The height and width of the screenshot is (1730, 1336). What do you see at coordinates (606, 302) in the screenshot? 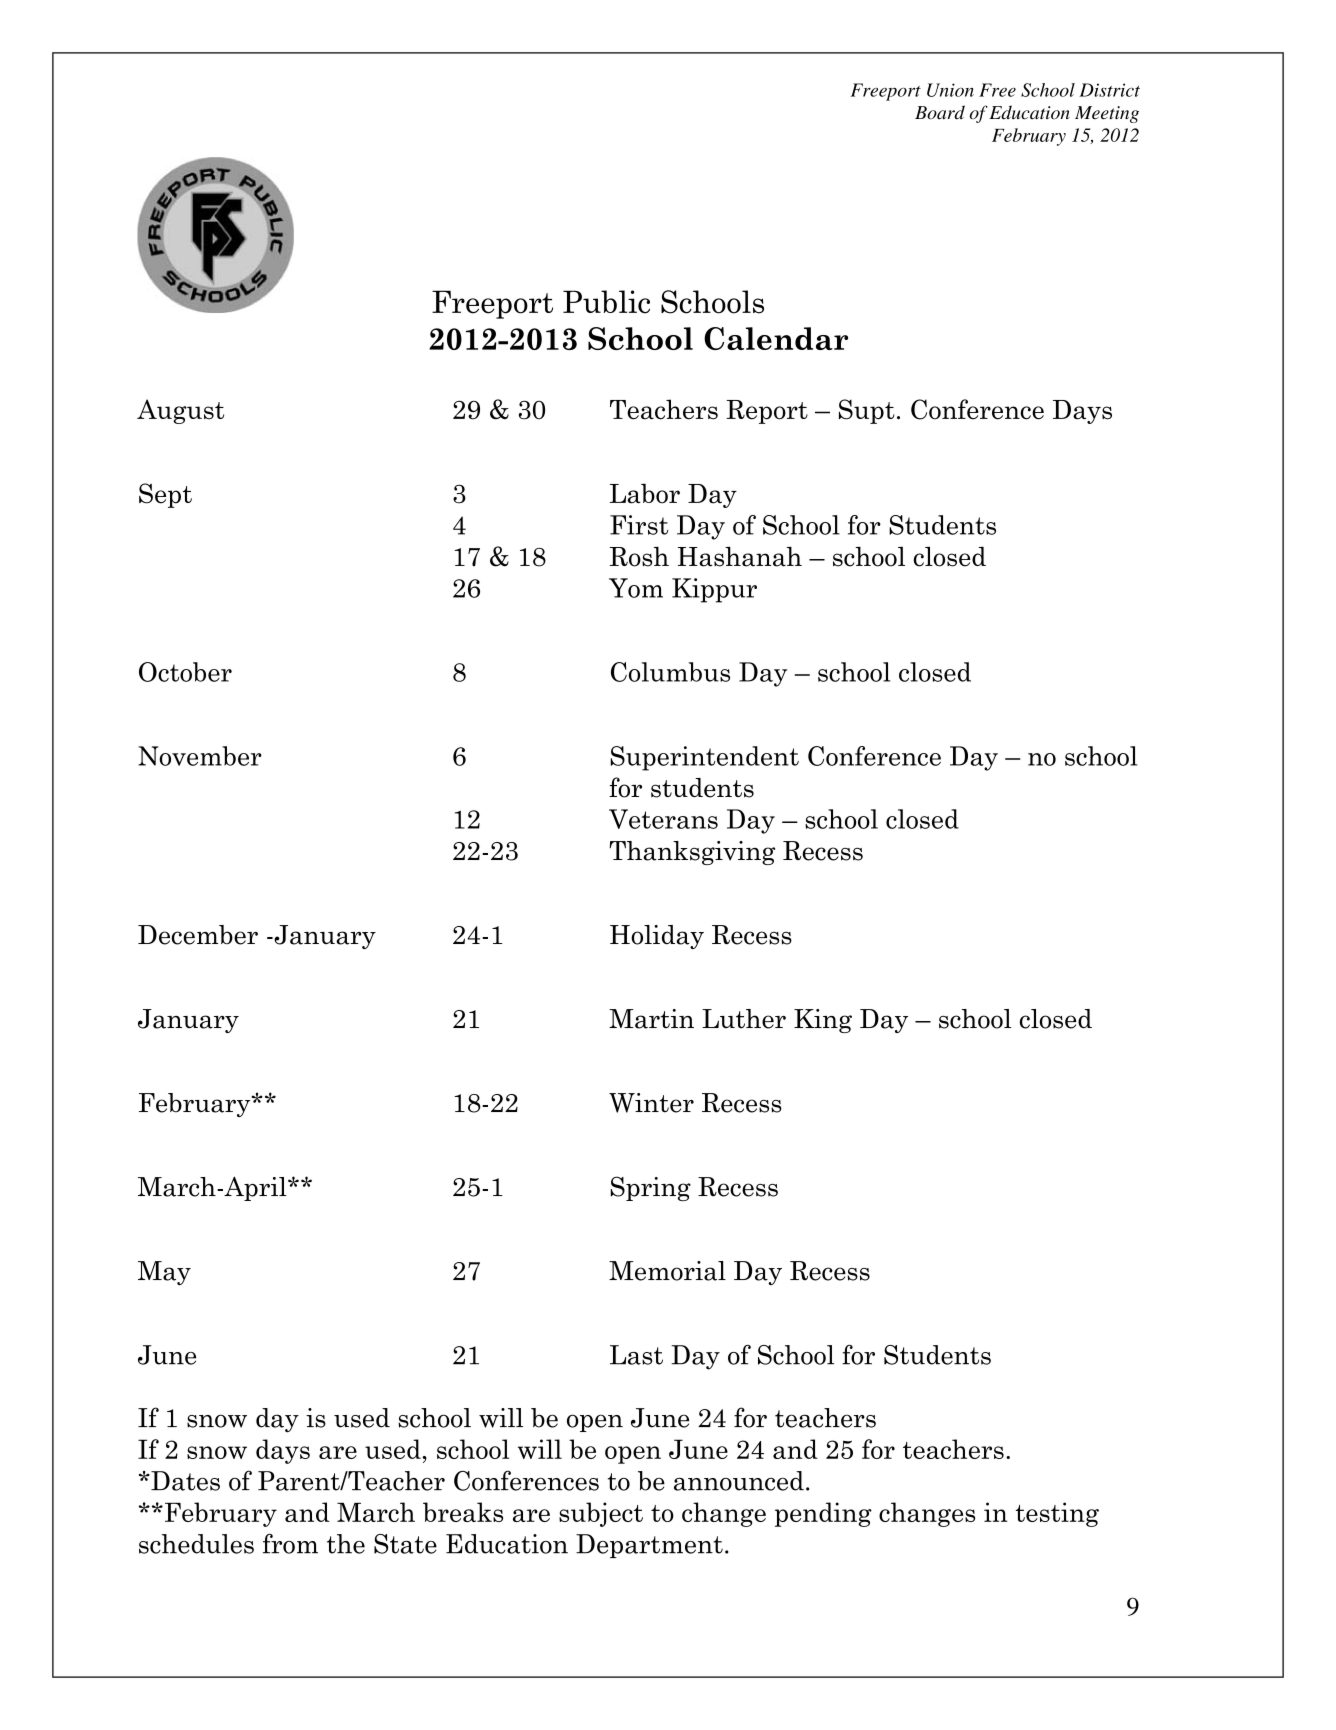
I see `Public` at bounding box center [606, 302].
